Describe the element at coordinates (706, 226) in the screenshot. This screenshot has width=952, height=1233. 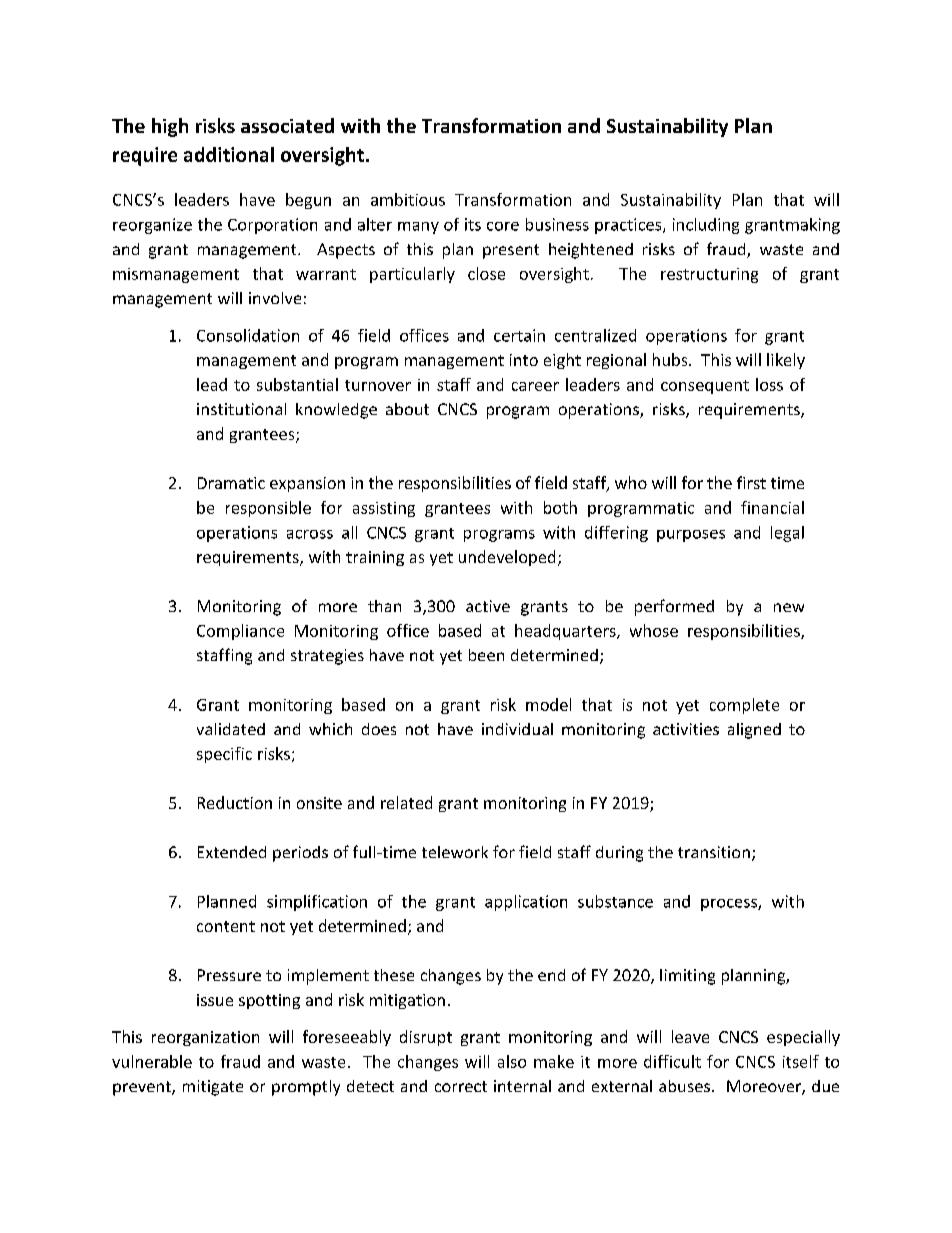
I see `including` at that location.
